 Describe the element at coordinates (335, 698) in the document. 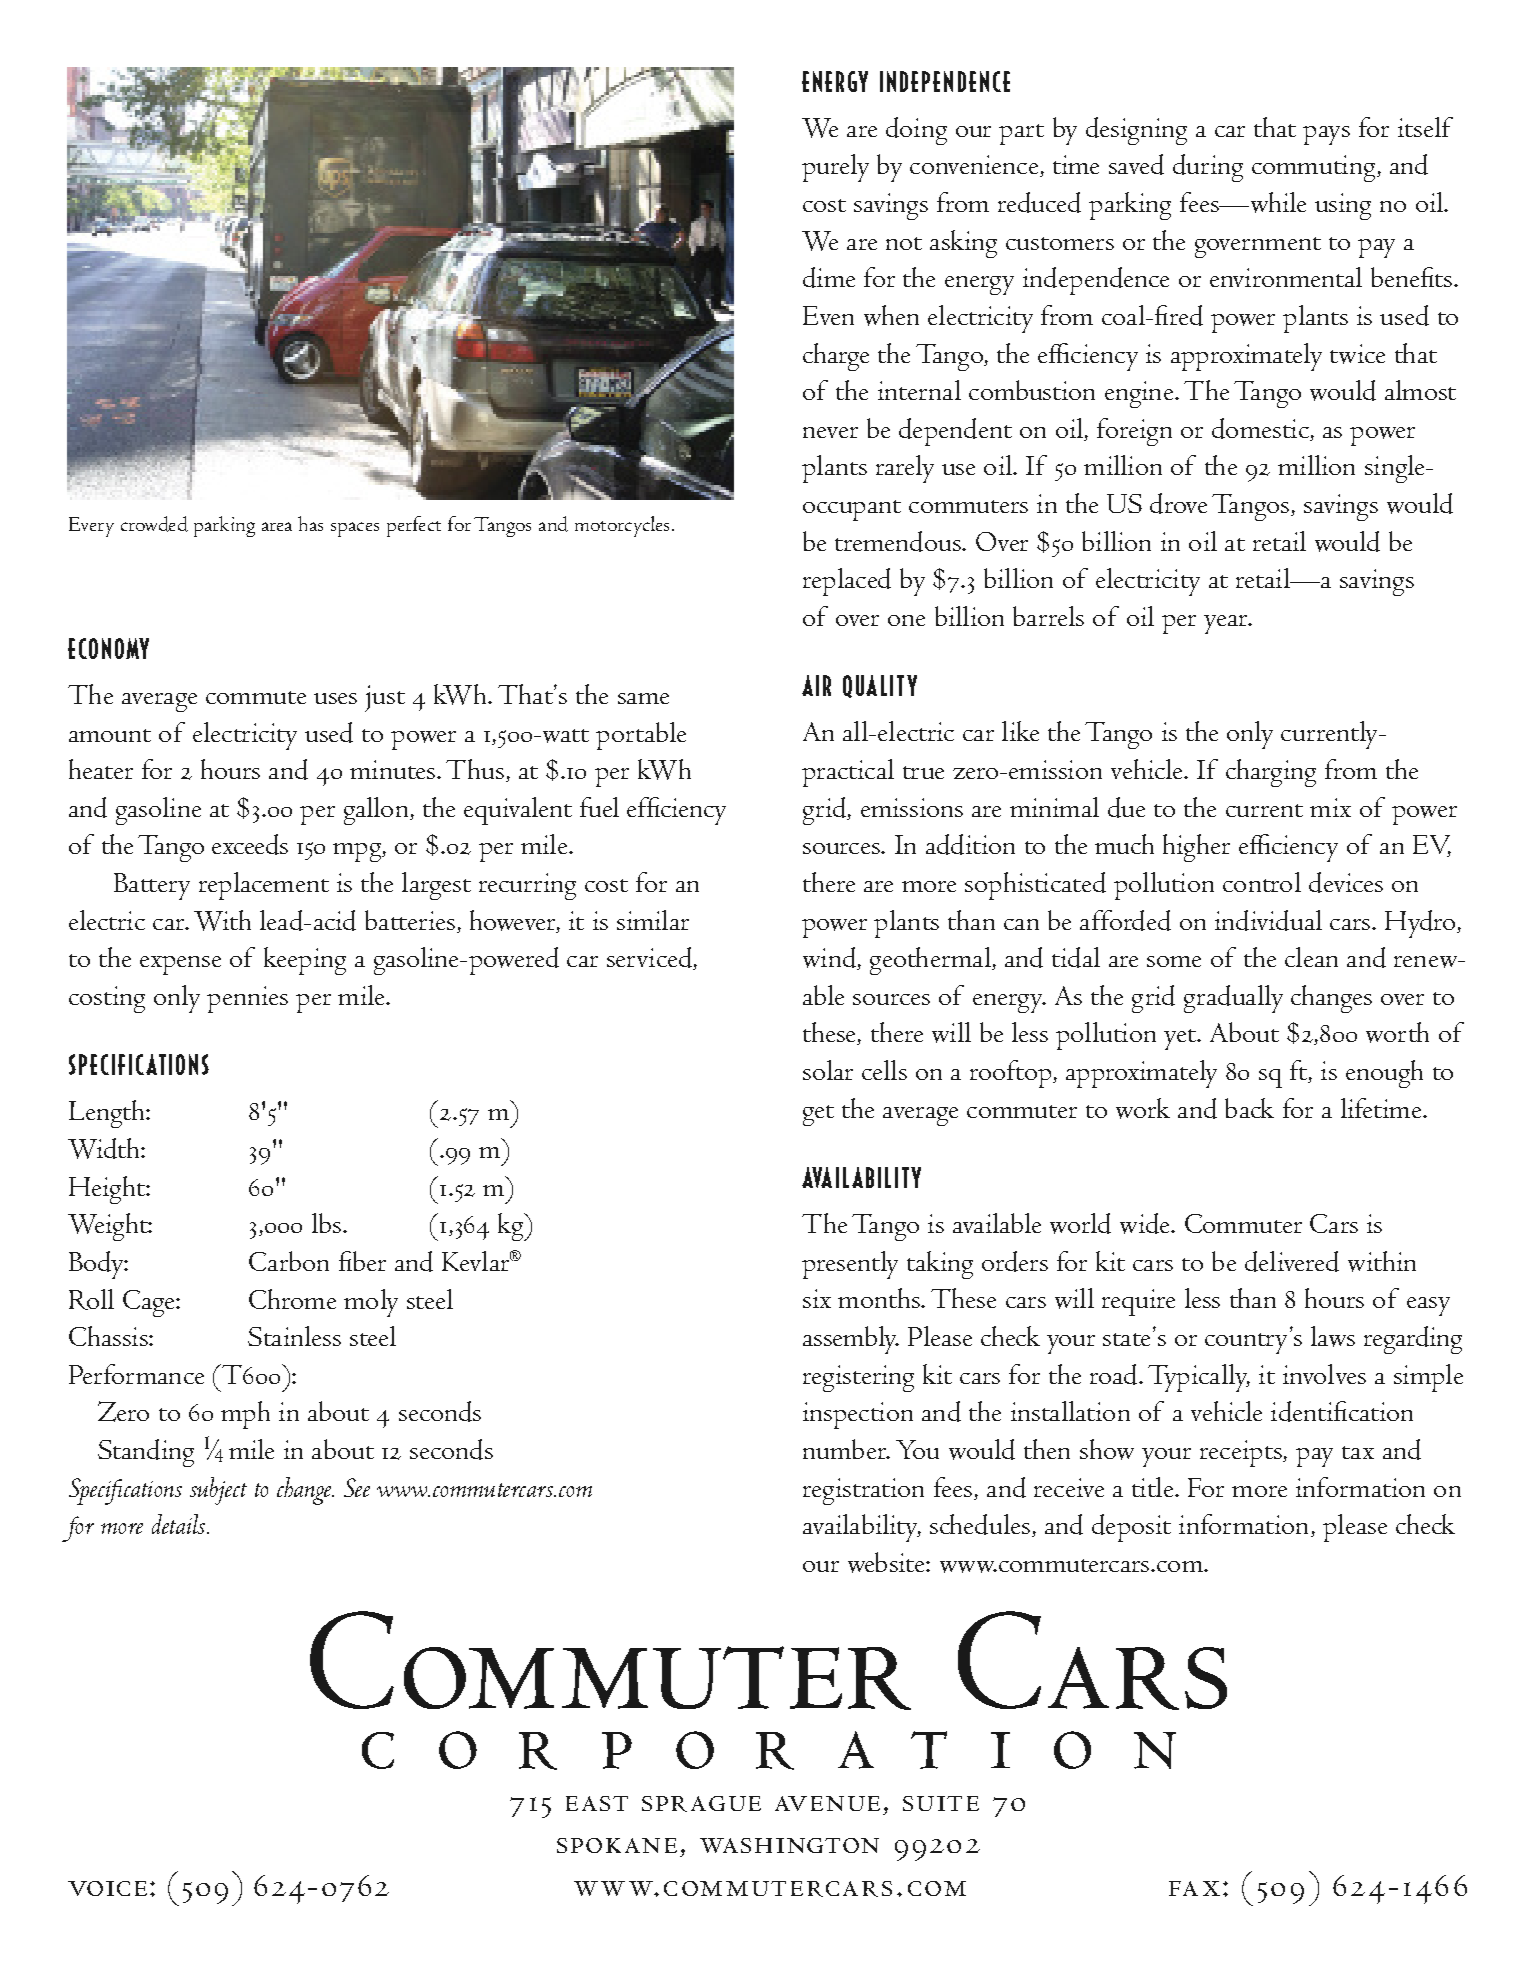

I see `uses` at that location.
